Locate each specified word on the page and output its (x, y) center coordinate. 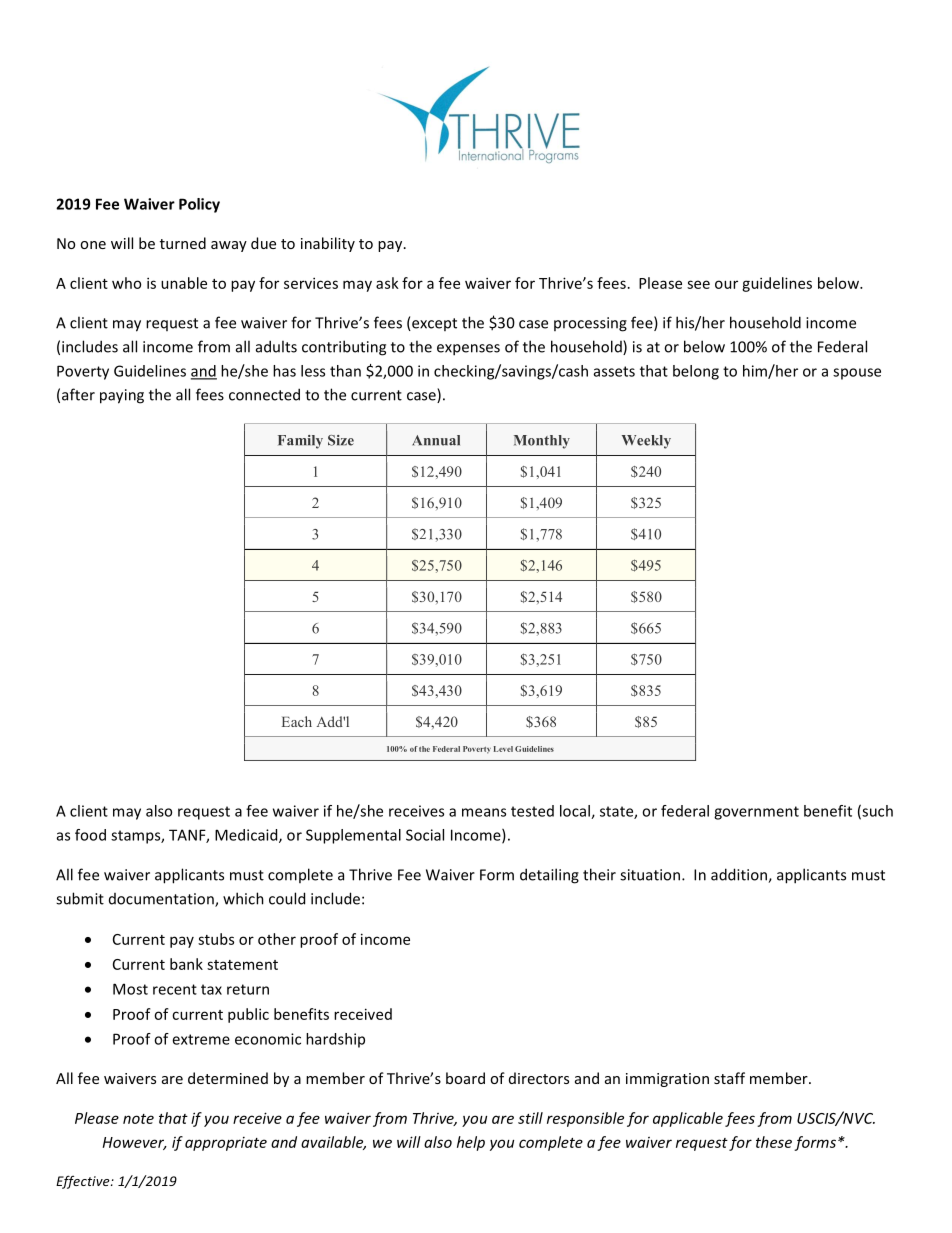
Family (300, 442)
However (135, 1143)
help (471, 1143)
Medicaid (247, 836)
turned (183, 243)
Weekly (646, 442)
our (726, 284)
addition (740, 875)
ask (387, 283)
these (774, 1142)
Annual (436, 440)
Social (425, 835)
